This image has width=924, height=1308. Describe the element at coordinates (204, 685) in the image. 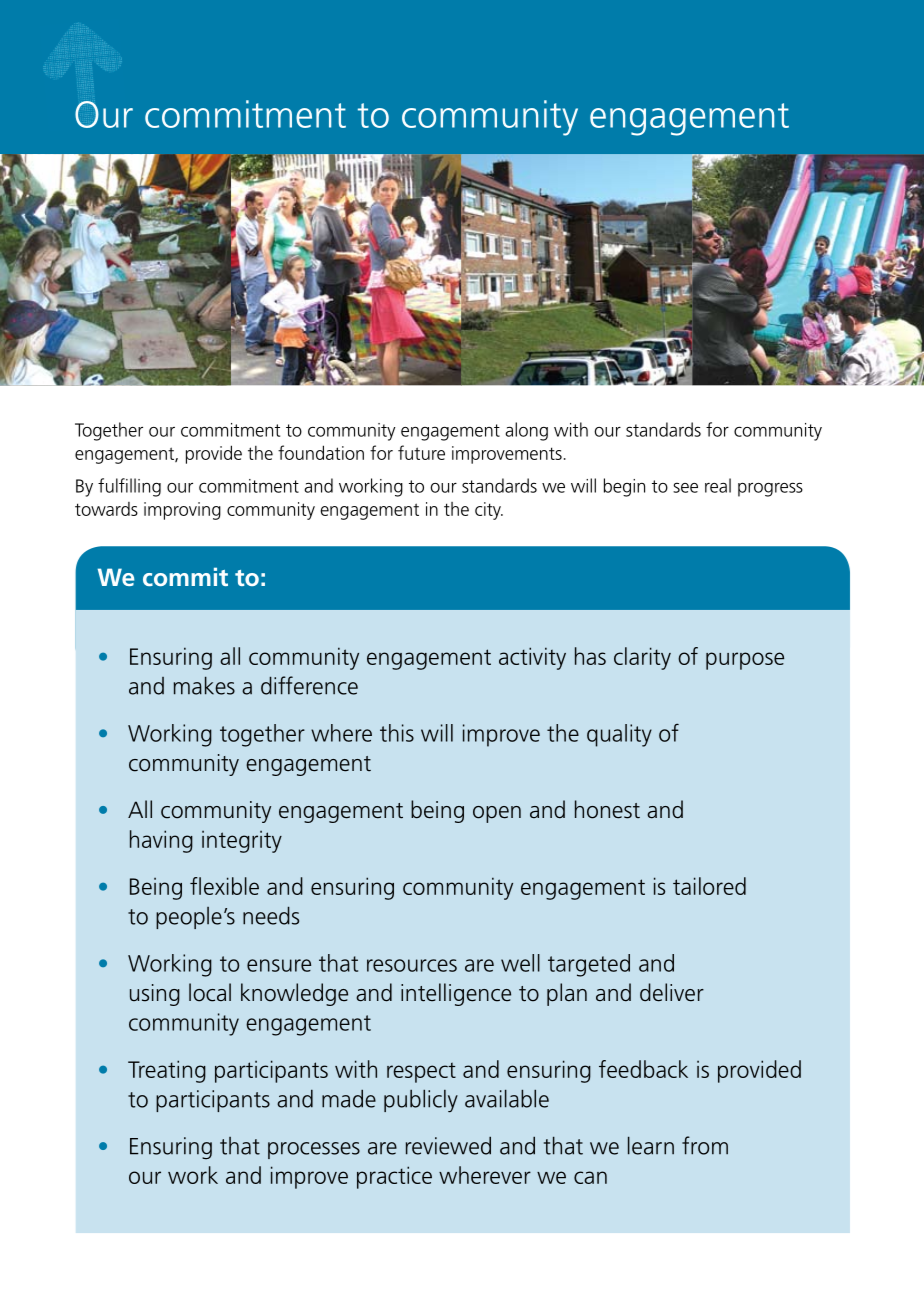

I see `makes` at that location.
